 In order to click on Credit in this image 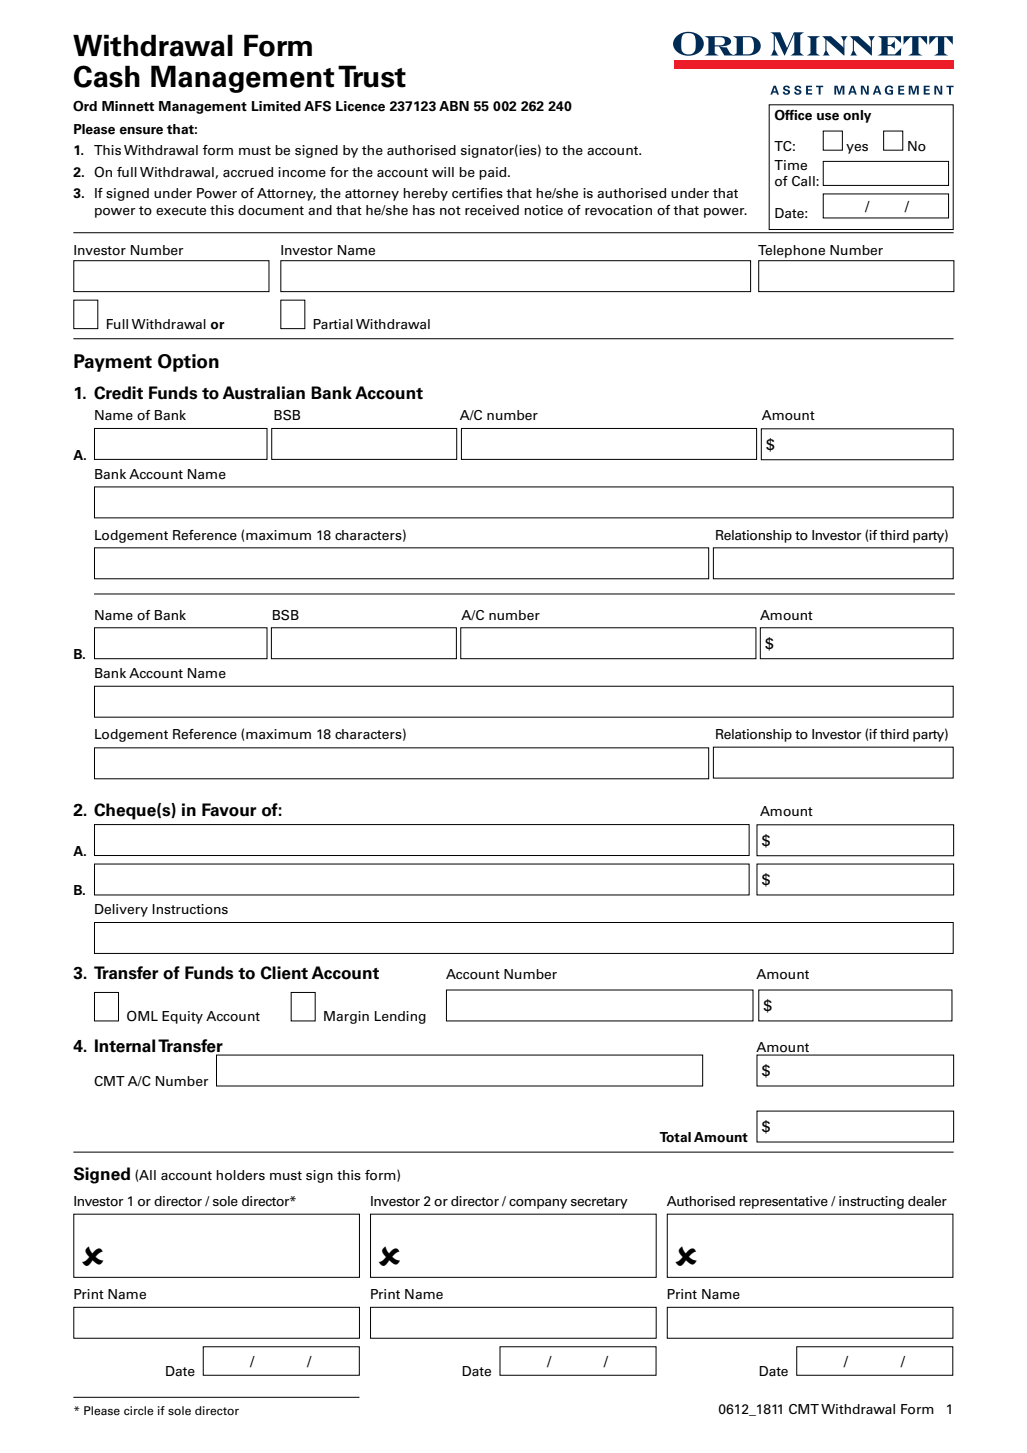, I will do `click(118, 393)`.
